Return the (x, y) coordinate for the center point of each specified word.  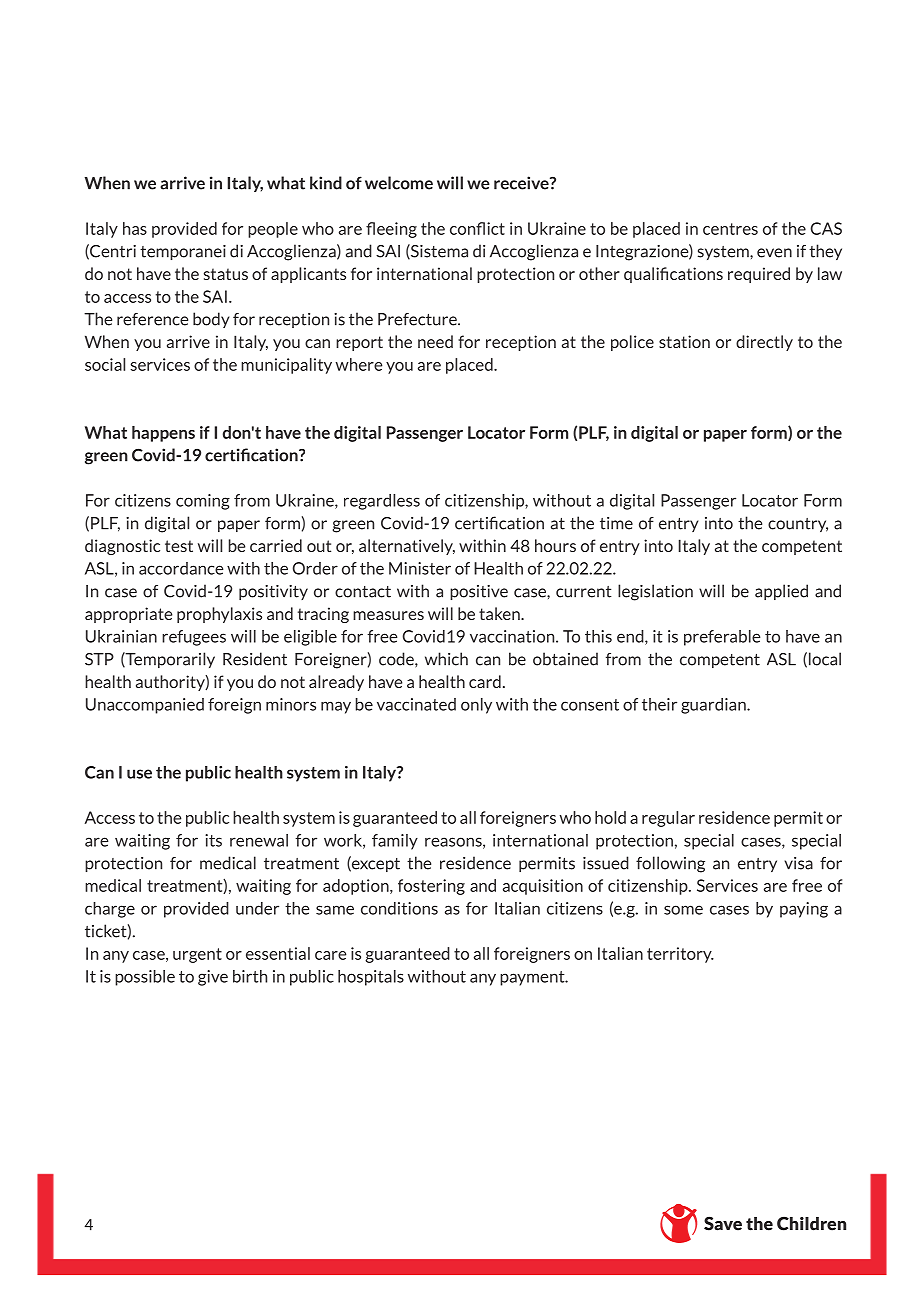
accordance (181, 568)
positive (479, 592)
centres (730, 229)
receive (522, 183)
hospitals (371, 978)
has (135, 228)
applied (781, 592)
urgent (197, 955)
